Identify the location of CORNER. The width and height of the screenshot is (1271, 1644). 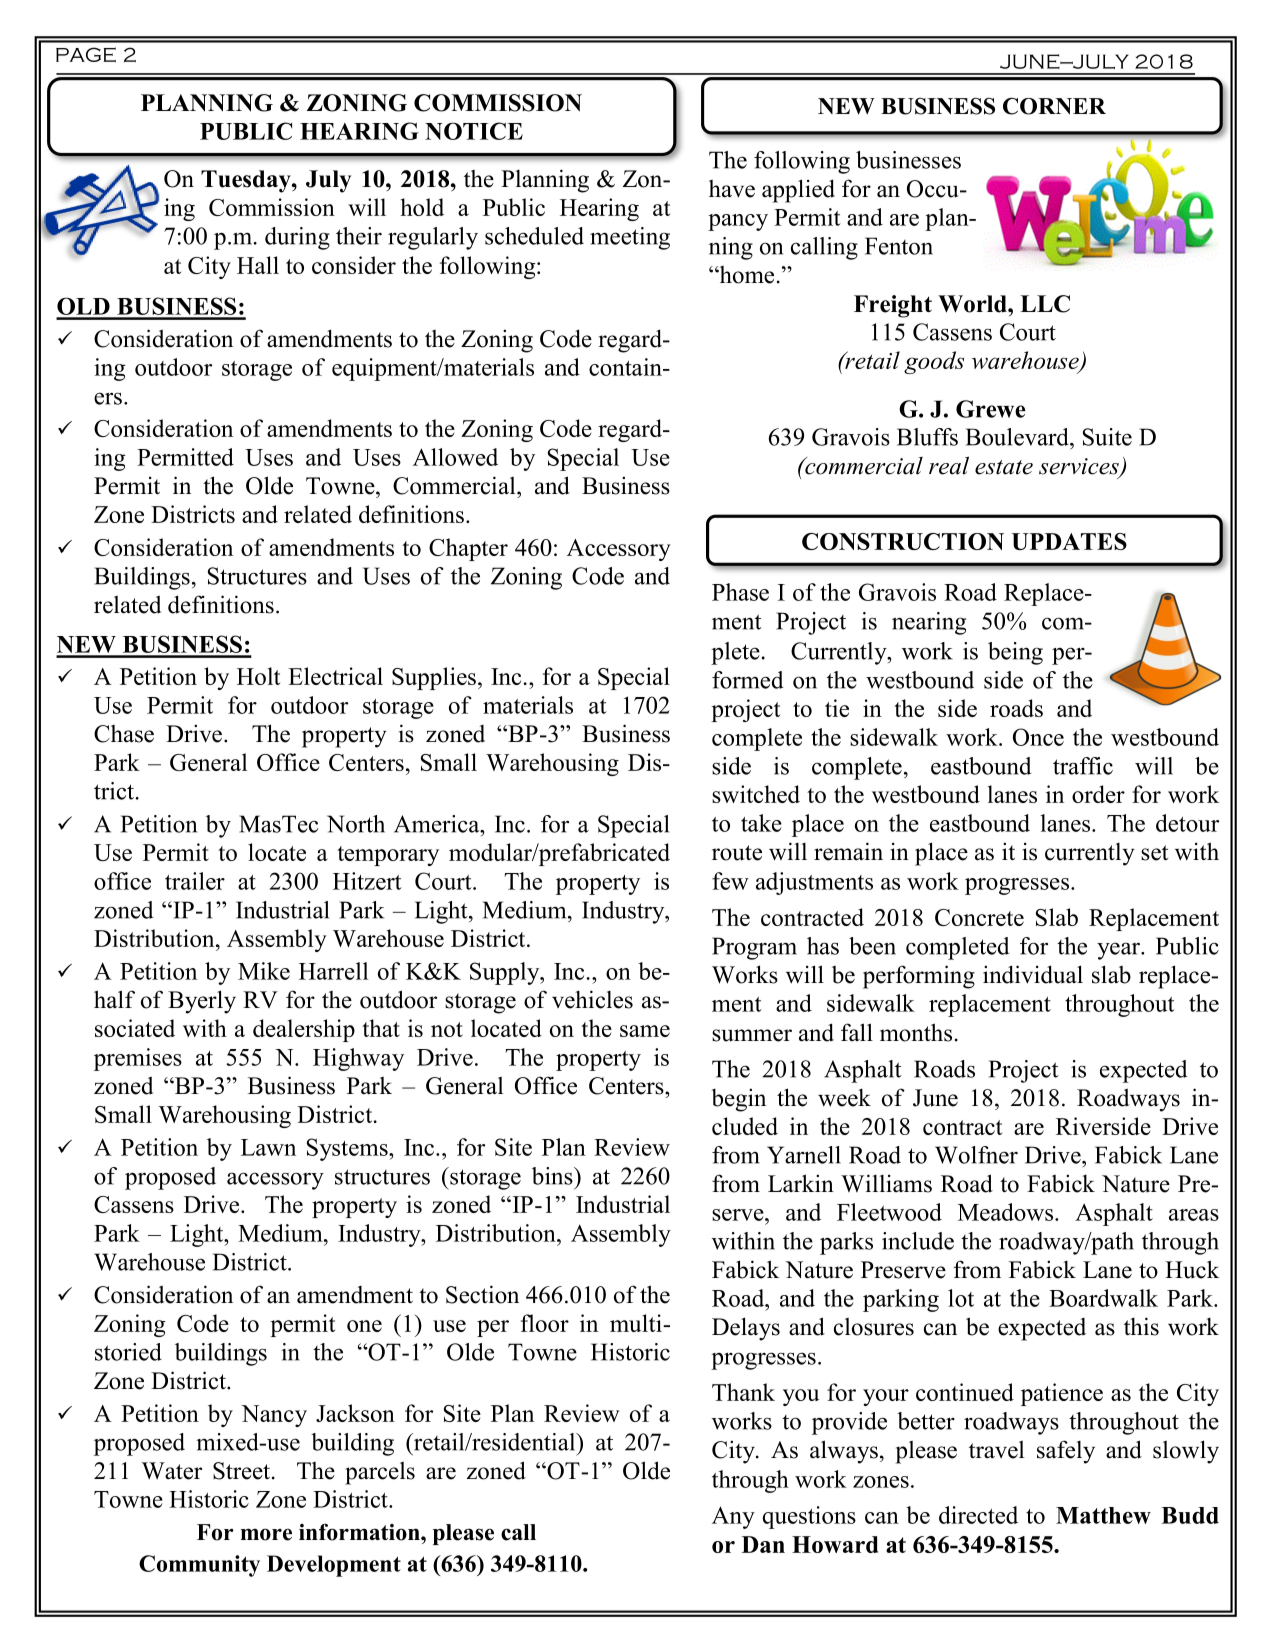
(1054, 106).
